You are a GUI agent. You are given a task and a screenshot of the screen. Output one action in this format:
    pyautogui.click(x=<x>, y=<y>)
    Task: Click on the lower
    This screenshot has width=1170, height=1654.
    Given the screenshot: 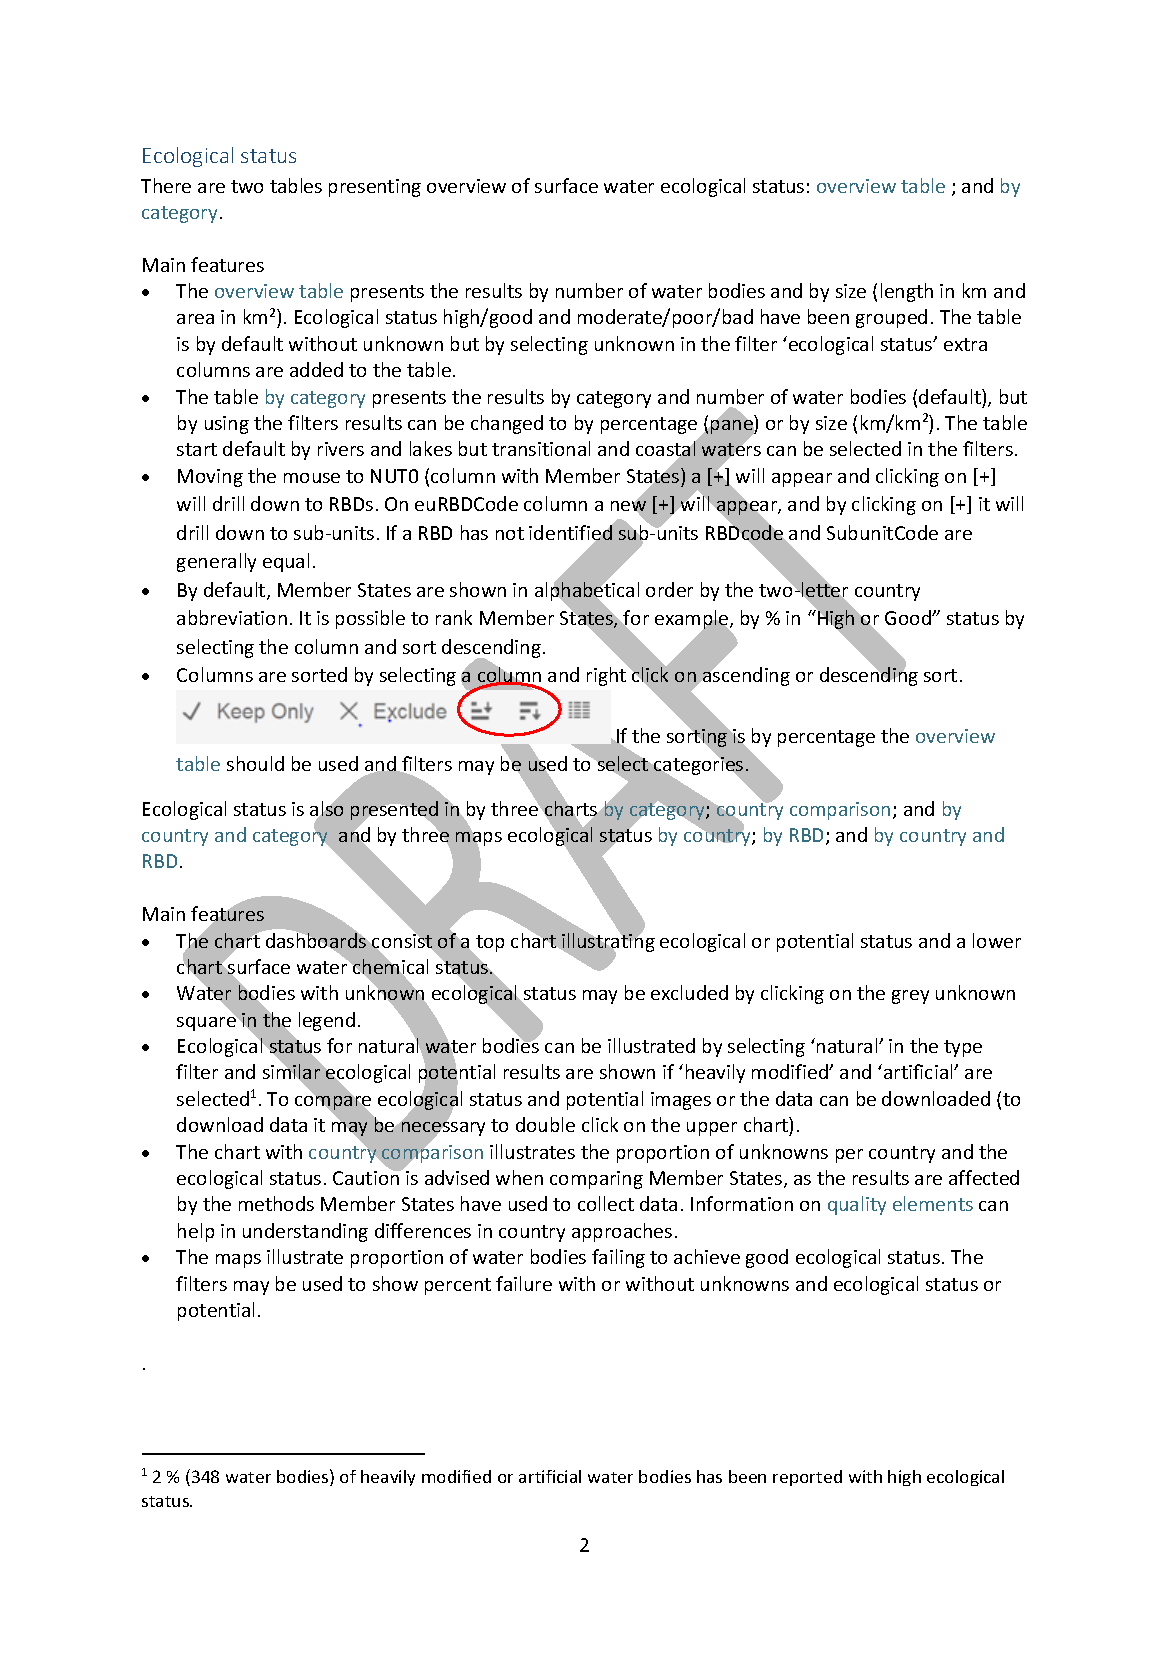 What is the action you would take?
    pyautogui.click(x=997, y=940)
